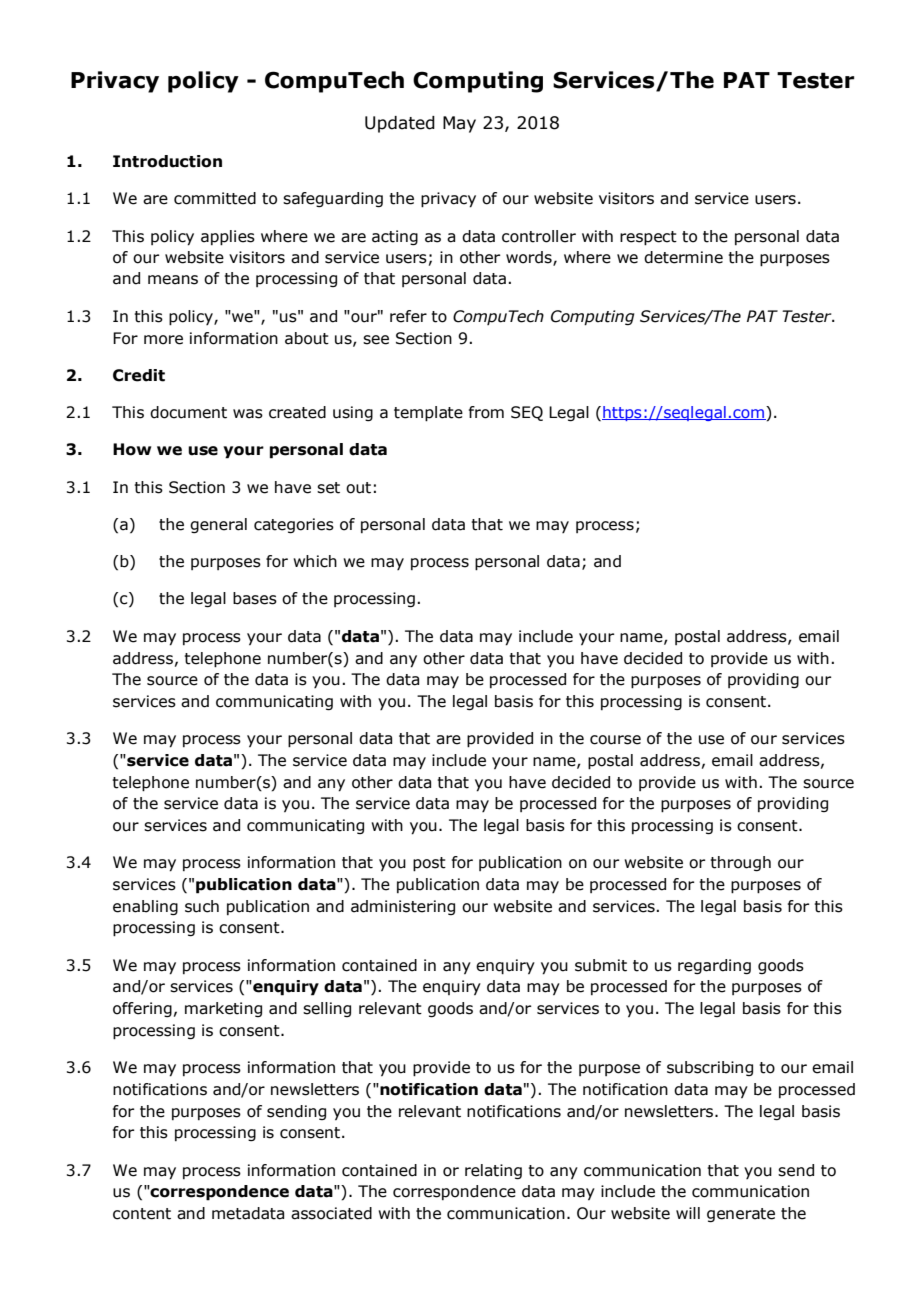 The image size is (924, 1308). I want to click on content, so click(142, 1214).
